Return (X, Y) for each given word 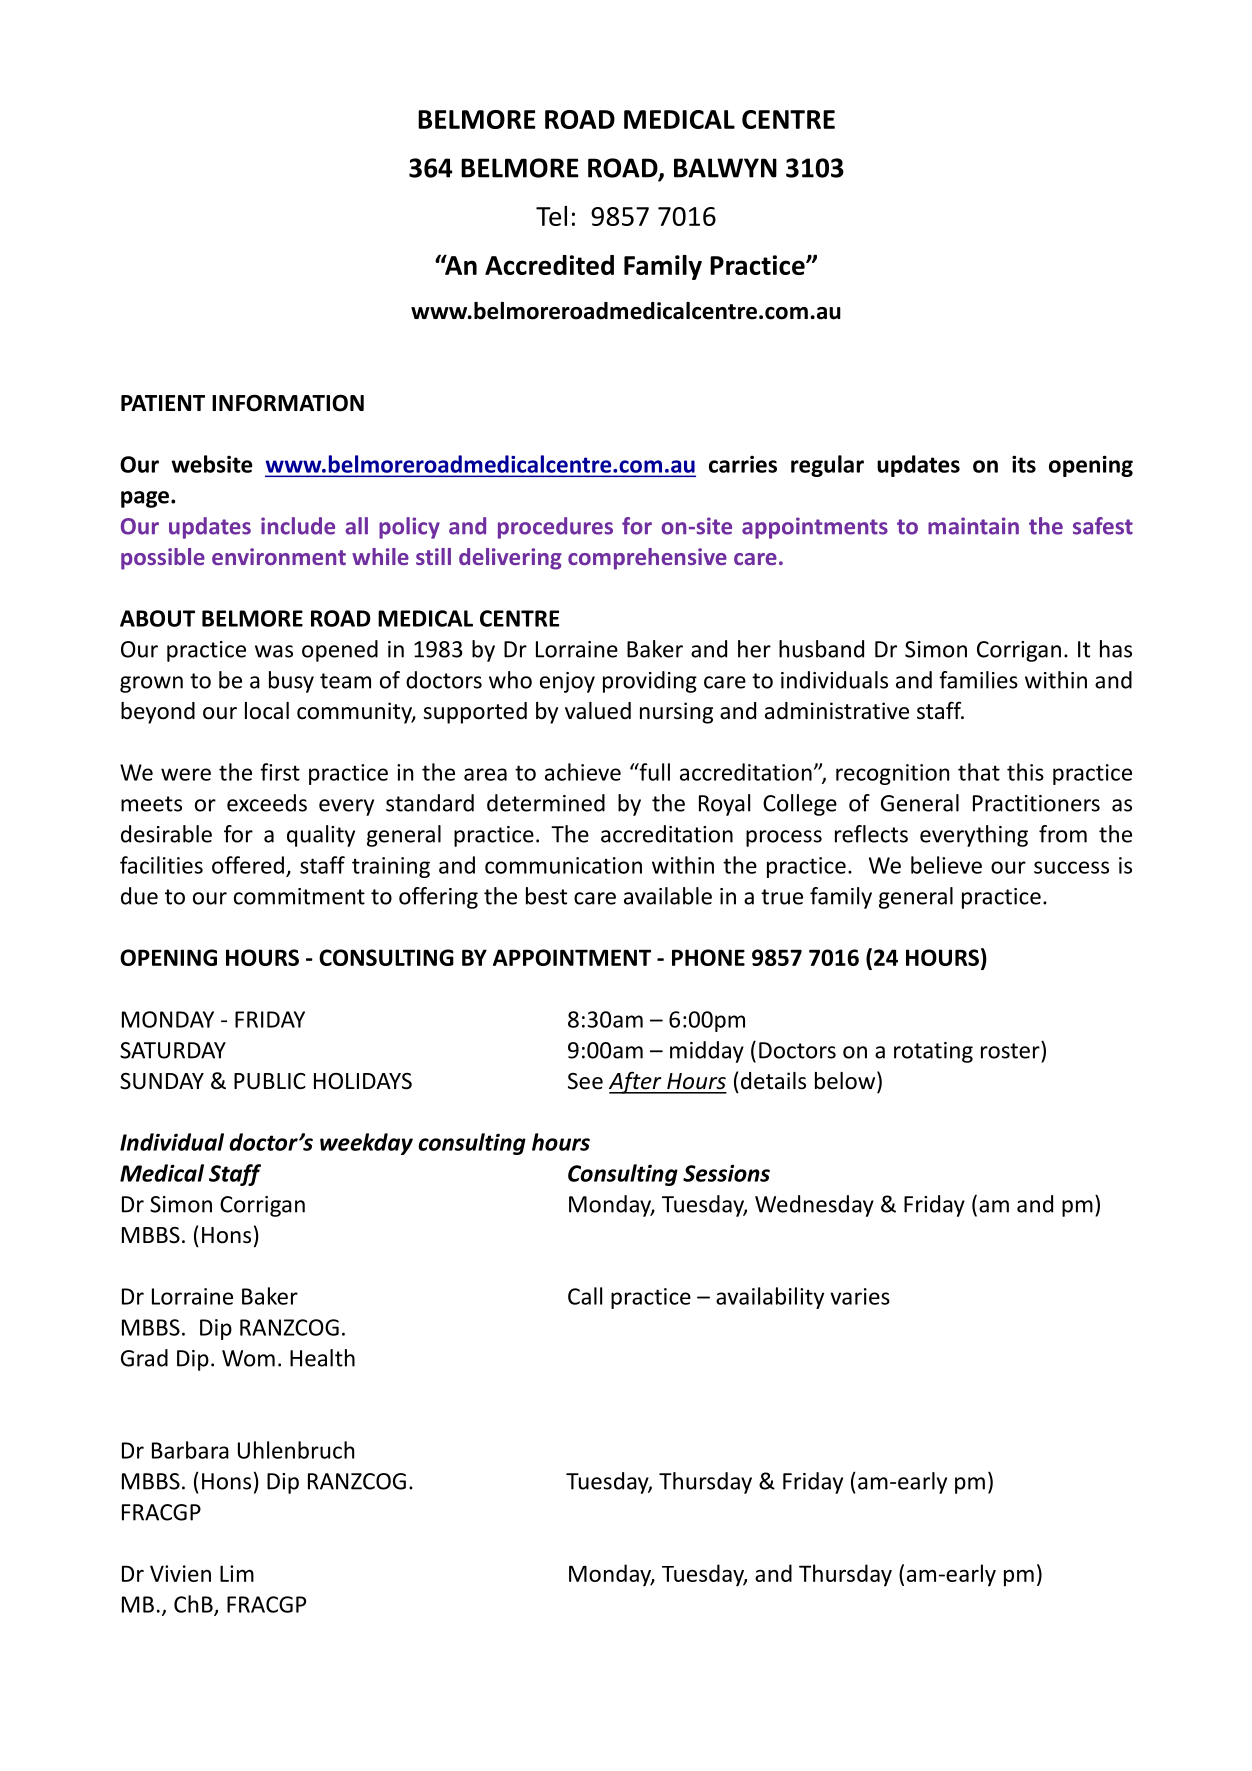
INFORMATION (288, 403)
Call (585, 1296)
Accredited (549, 265)
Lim (237, 1573)
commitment (299, 896)
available (668, 896)
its (1024, 464)
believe (946, 865)
